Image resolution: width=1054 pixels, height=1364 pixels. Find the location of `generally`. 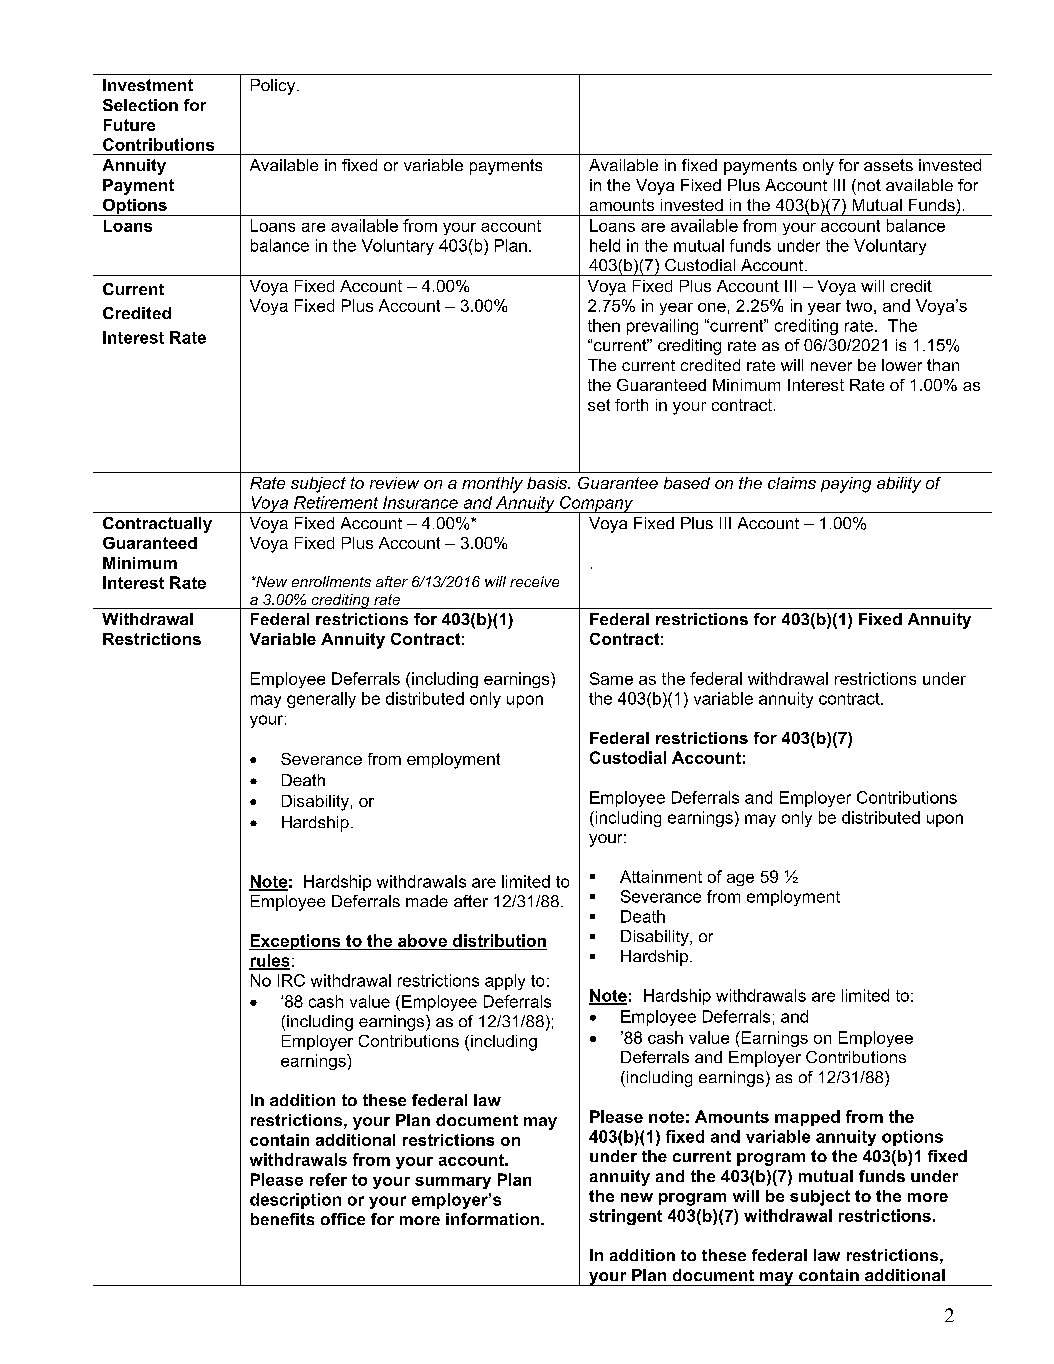

generally is located at coordinates (321, 700).
